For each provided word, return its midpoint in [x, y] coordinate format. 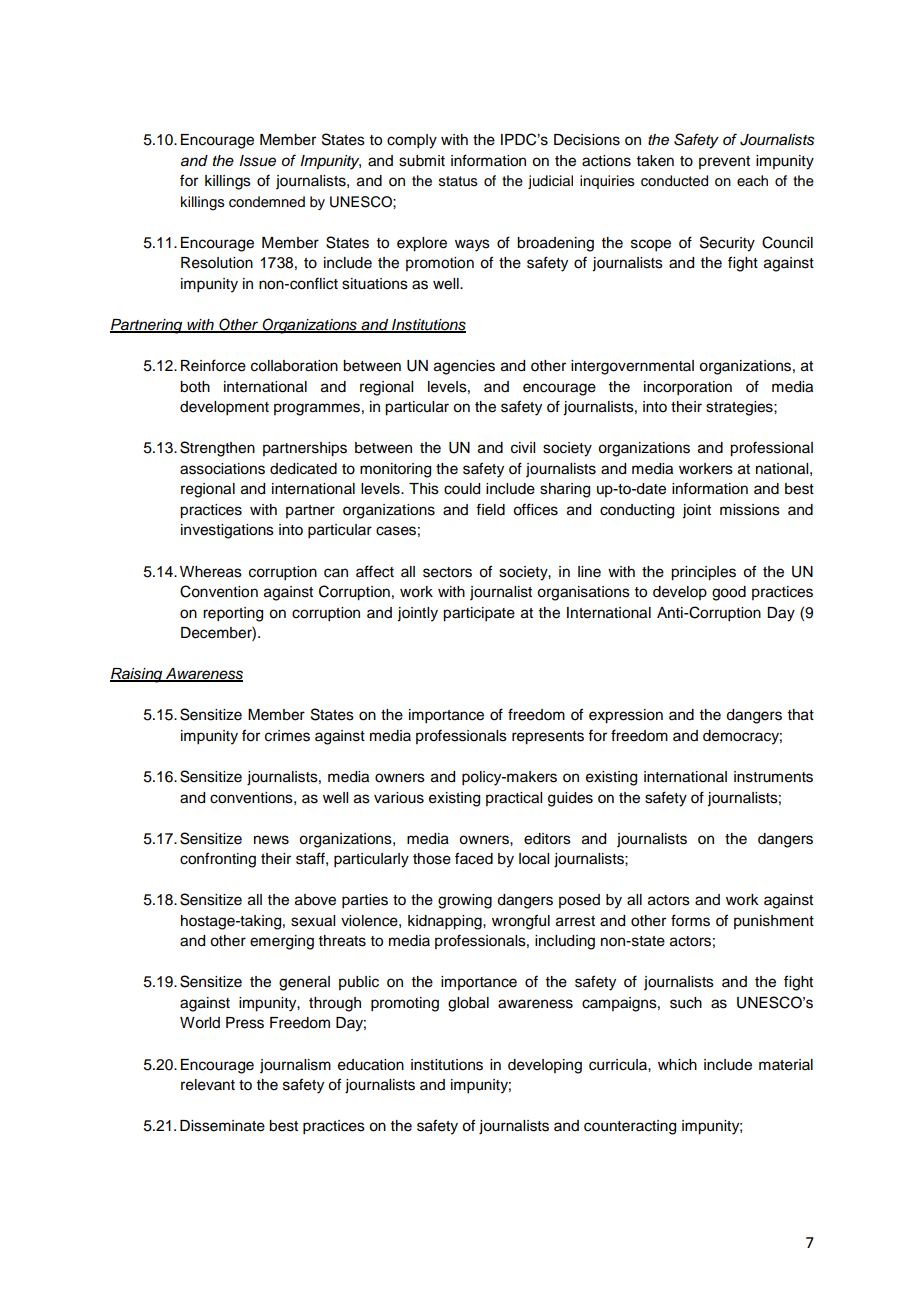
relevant [208, 1085]
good [729, 593]
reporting [233, 614]
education [371, 1065]
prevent [724, 162]
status [458, 181]
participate [479, 614]
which [677, 1065]
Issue [257, 161]
